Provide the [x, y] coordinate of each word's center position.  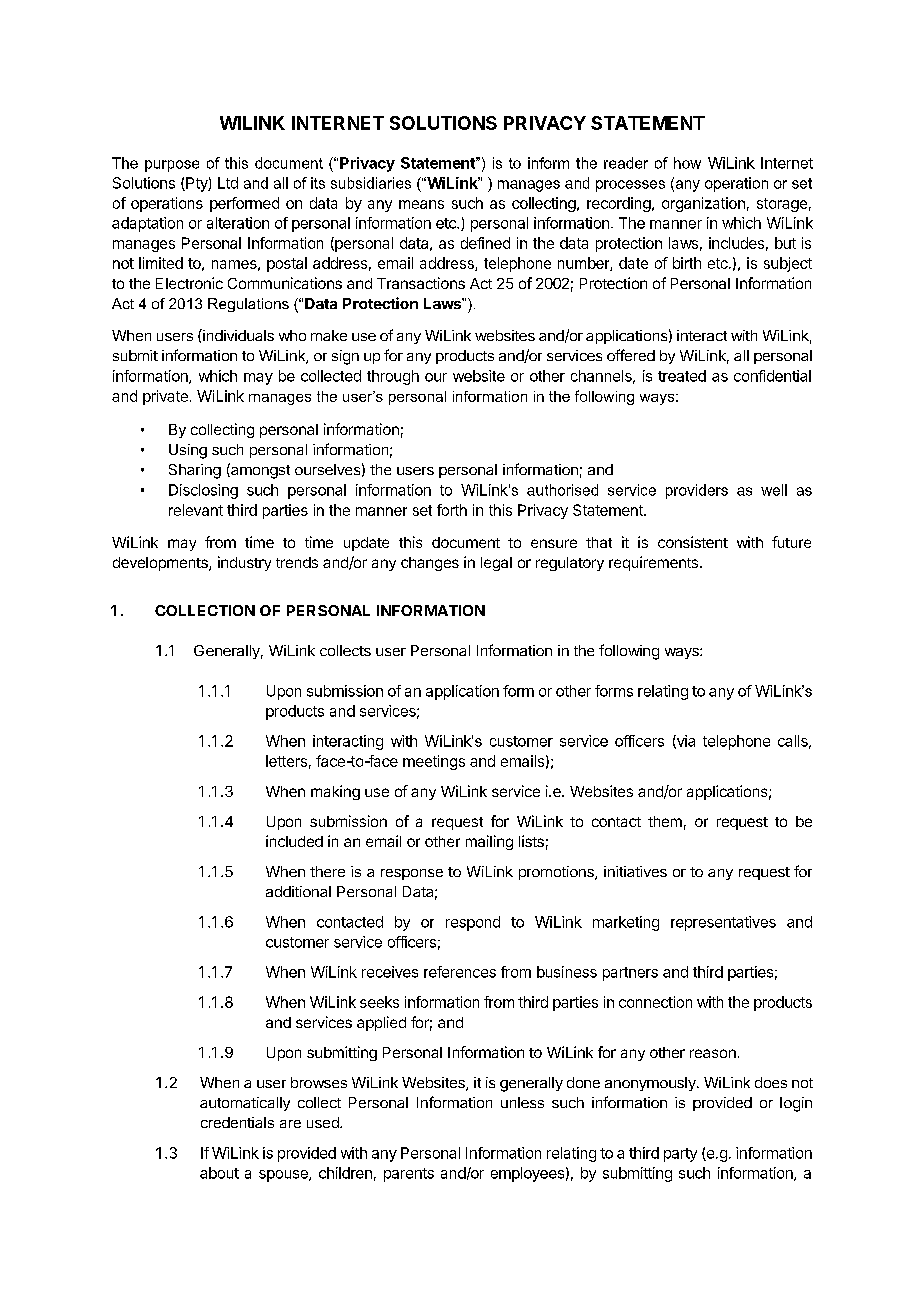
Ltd [228, 183]
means [421, 204]
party [680, 1155]
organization [703, 204]
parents [409, 1175]
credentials [237, 1122]
